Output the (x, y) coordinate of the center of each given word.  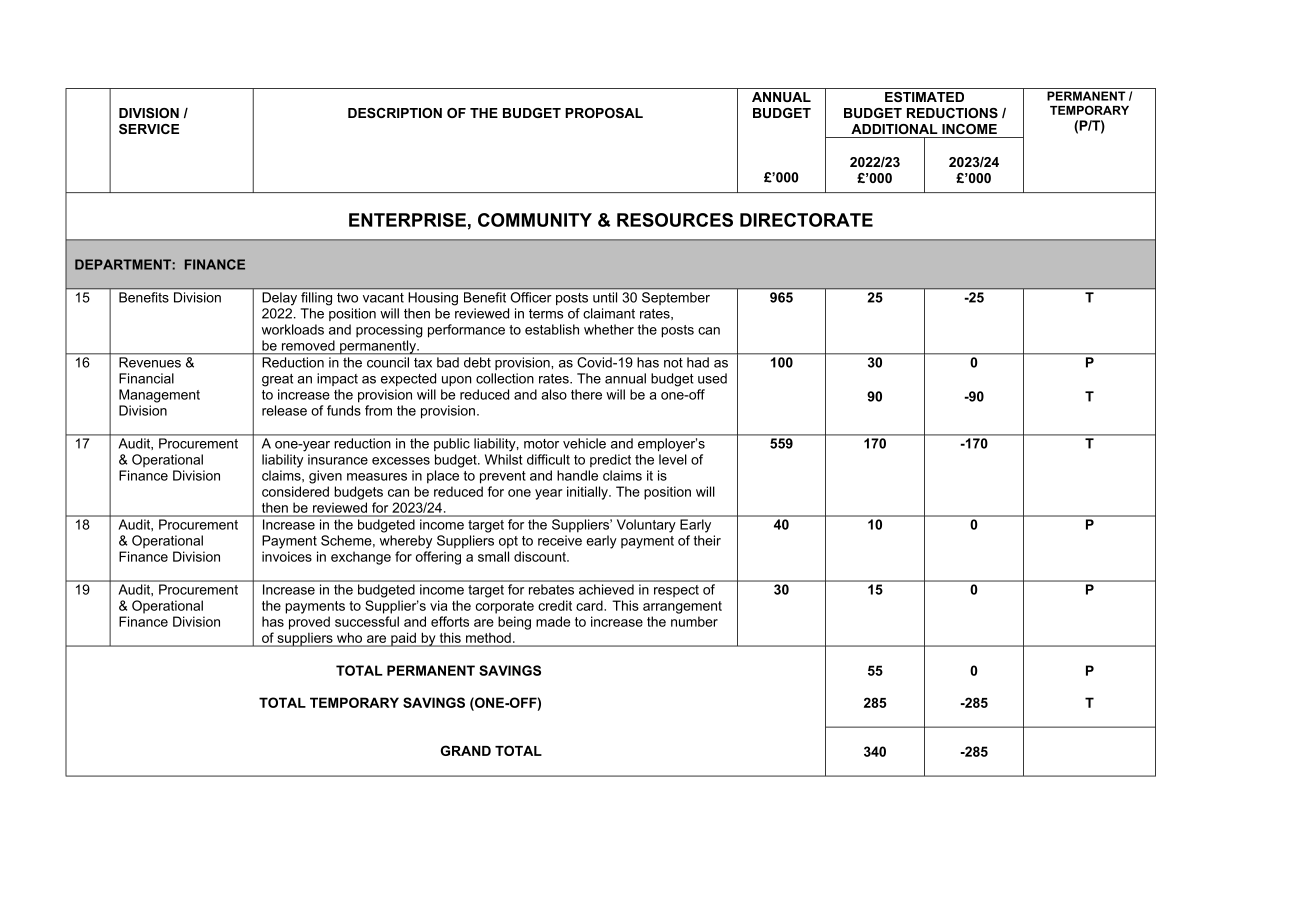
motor (541, 444)
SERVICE (149, 129)
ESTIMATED (924, 97)
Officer (531, 297)
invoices (287, 556)
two (347, 298)
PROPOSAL (604, 113)
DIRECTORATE (806, 220)
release (284, 410)
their (707, 540)
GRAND (466, 750)
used (712, 378)
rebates (551, 590)
